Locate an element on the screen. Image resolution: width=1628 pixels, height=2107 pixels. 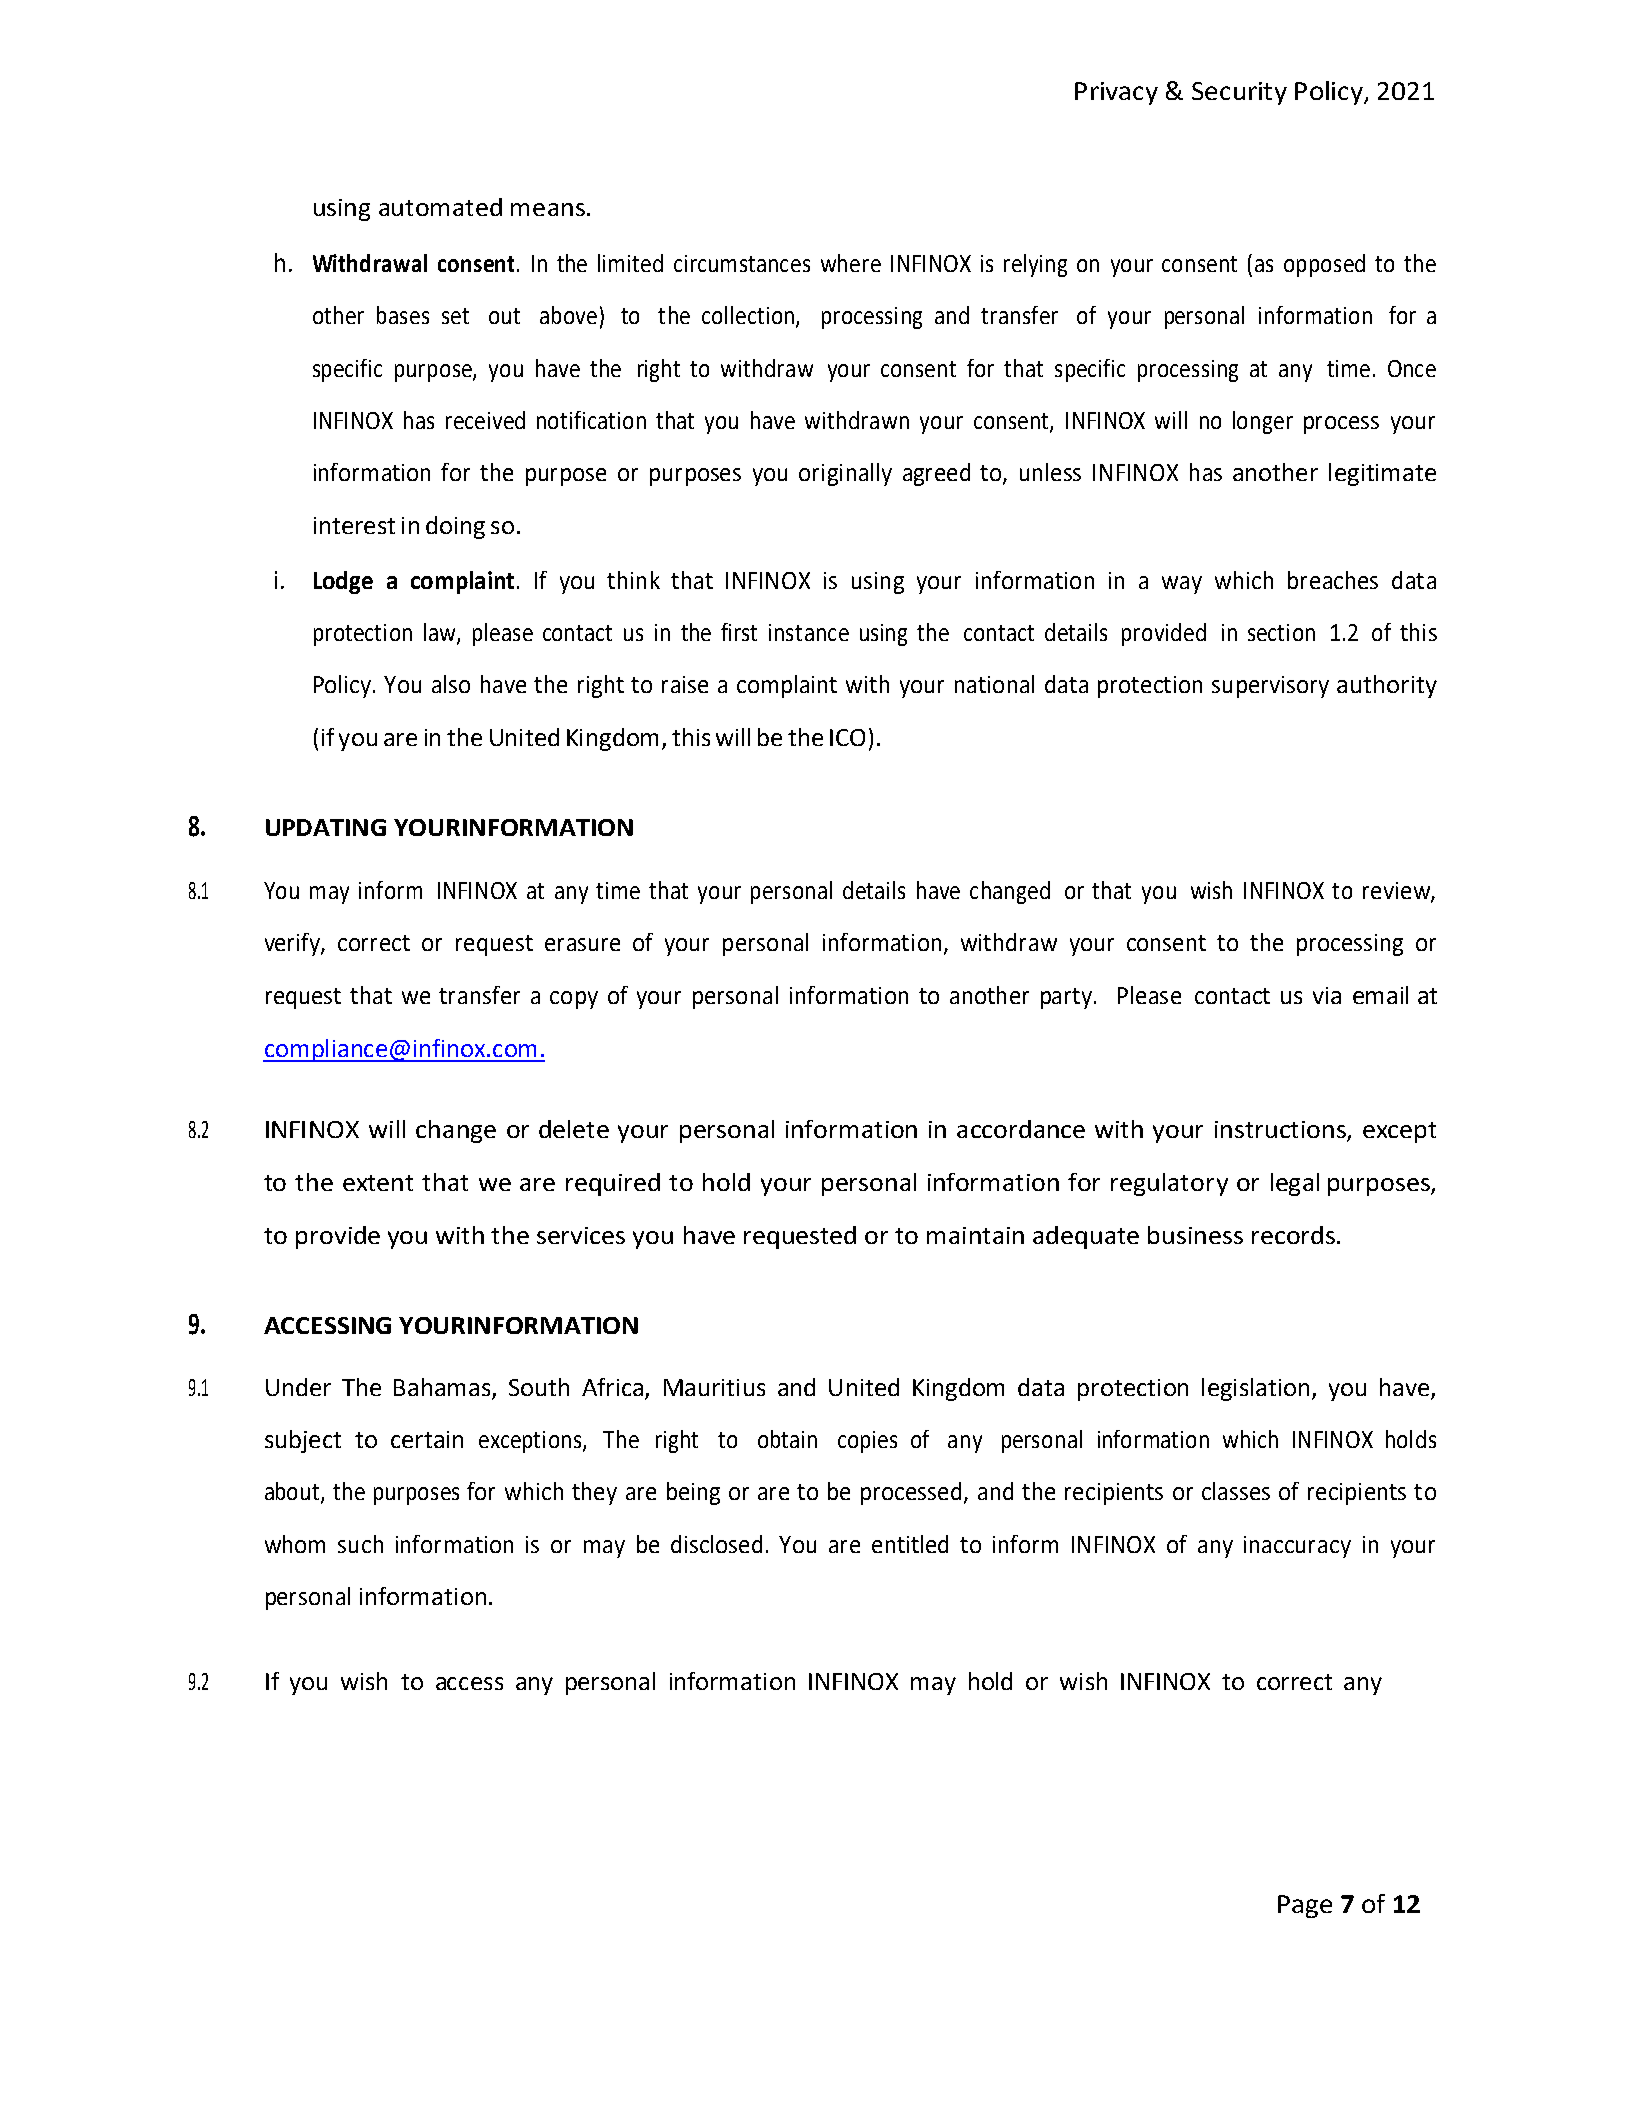
automated is located at coordinates (440, 207).
